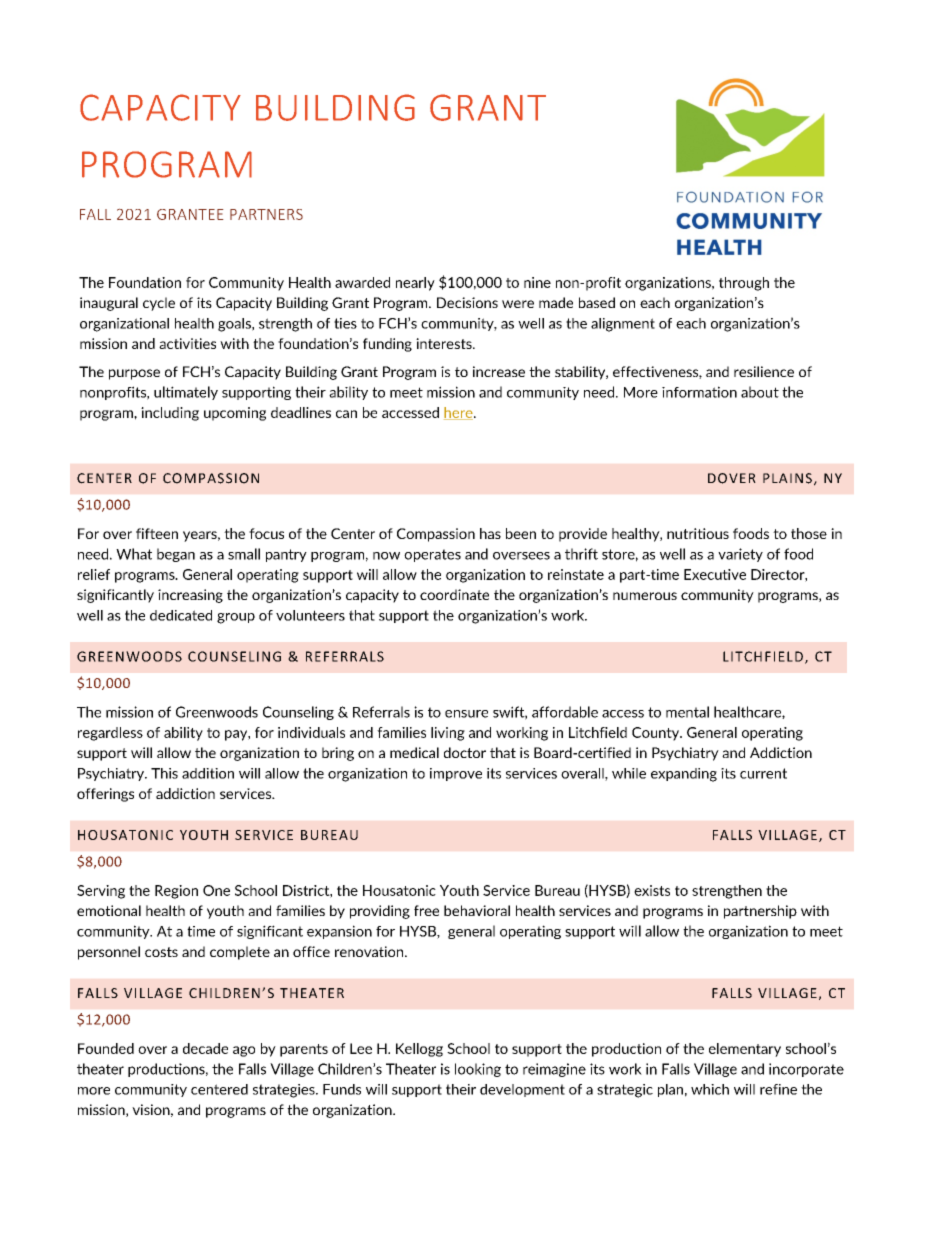  I want to click on improve, so click(456, 774).
